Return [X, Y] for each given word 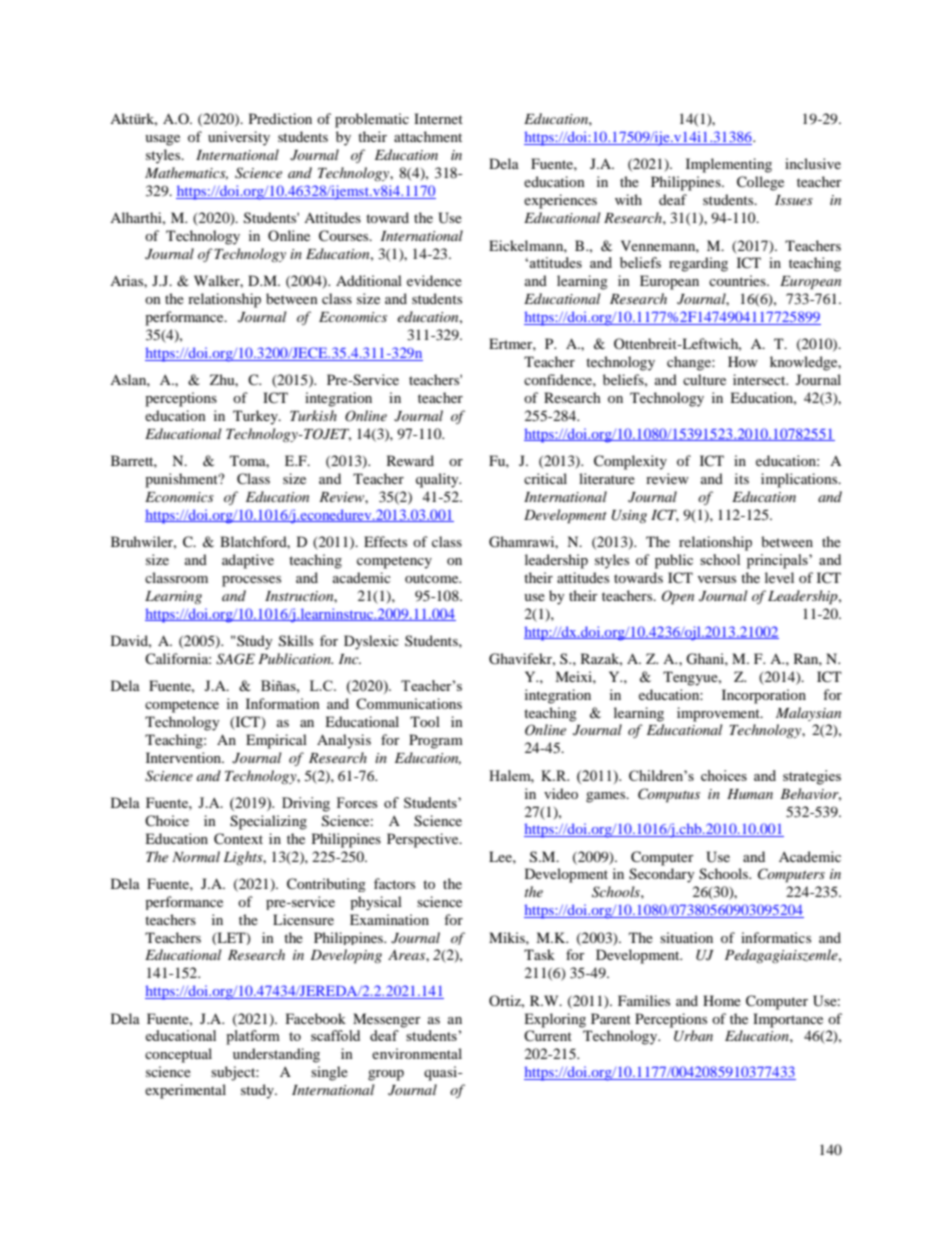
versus [717, 579]
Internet [438, 118]
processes [251, 581]
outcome [433, 578]
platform [253, 1037]
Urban [693, 1036]
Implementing [729, 165]
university [239, 138]
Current [548, 1035]
